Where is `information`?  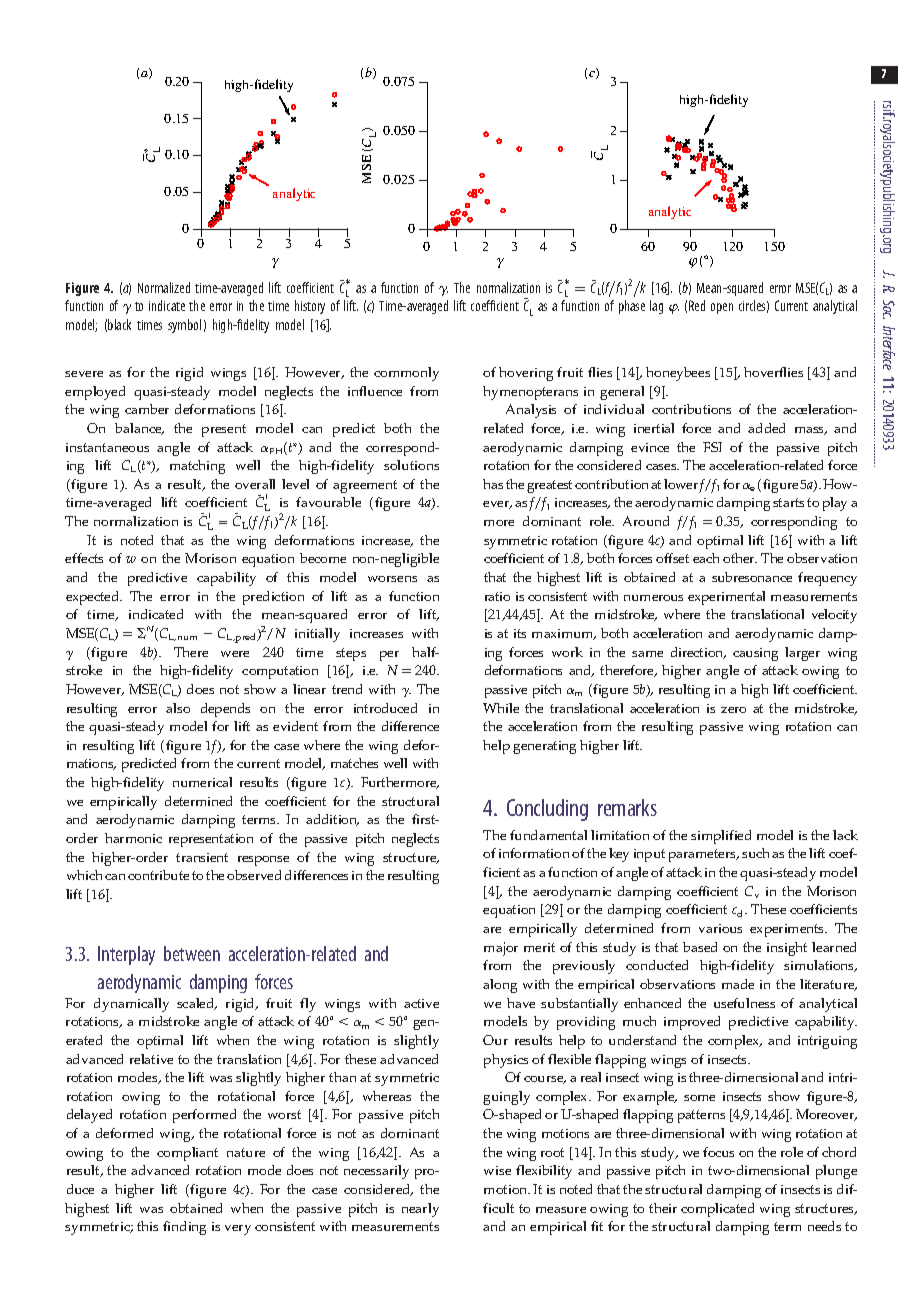 information is located at coordinates (534, 853).
